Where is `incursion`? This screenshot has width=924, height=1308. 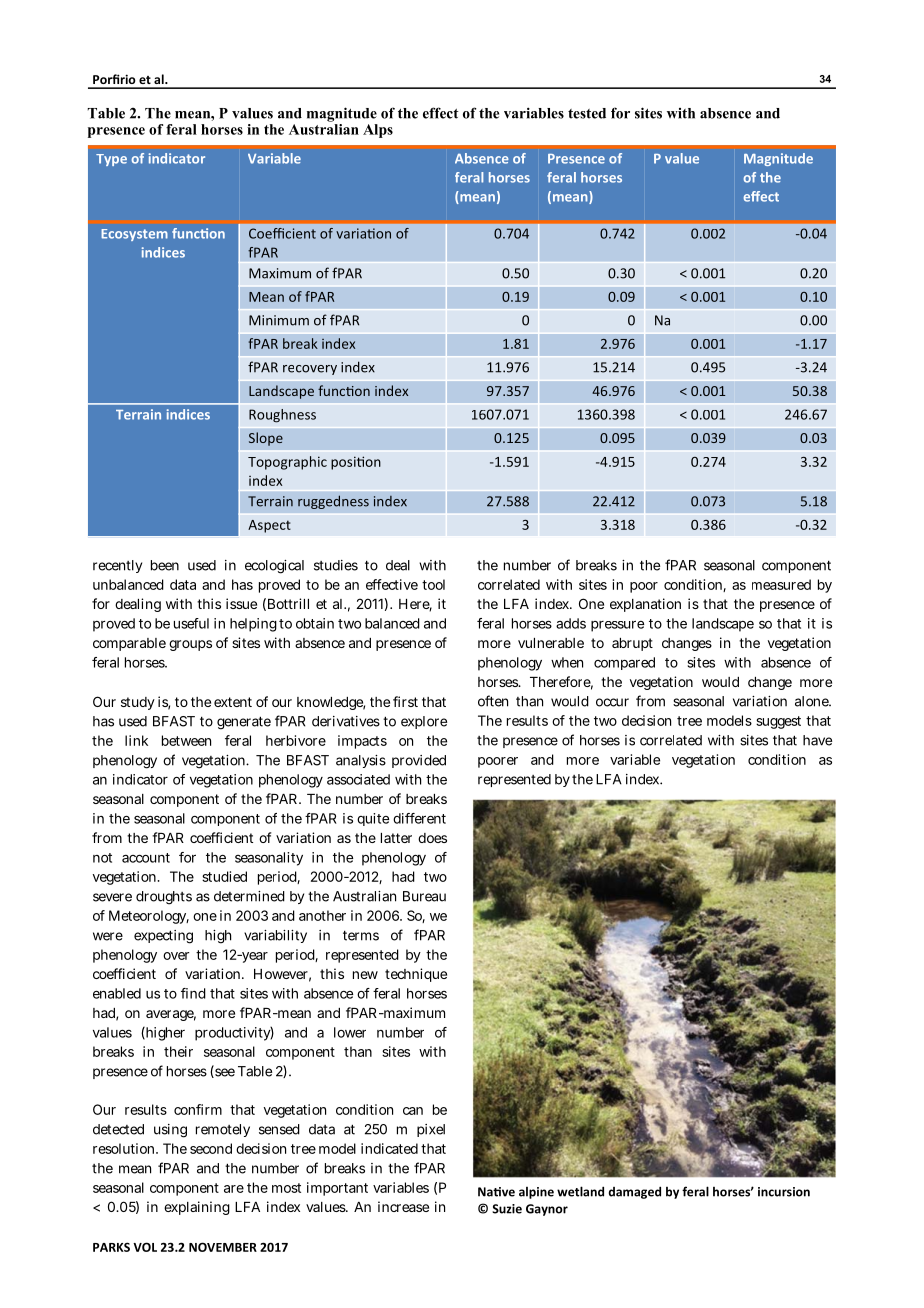
incursion is located at coordinates (784, 1192).
